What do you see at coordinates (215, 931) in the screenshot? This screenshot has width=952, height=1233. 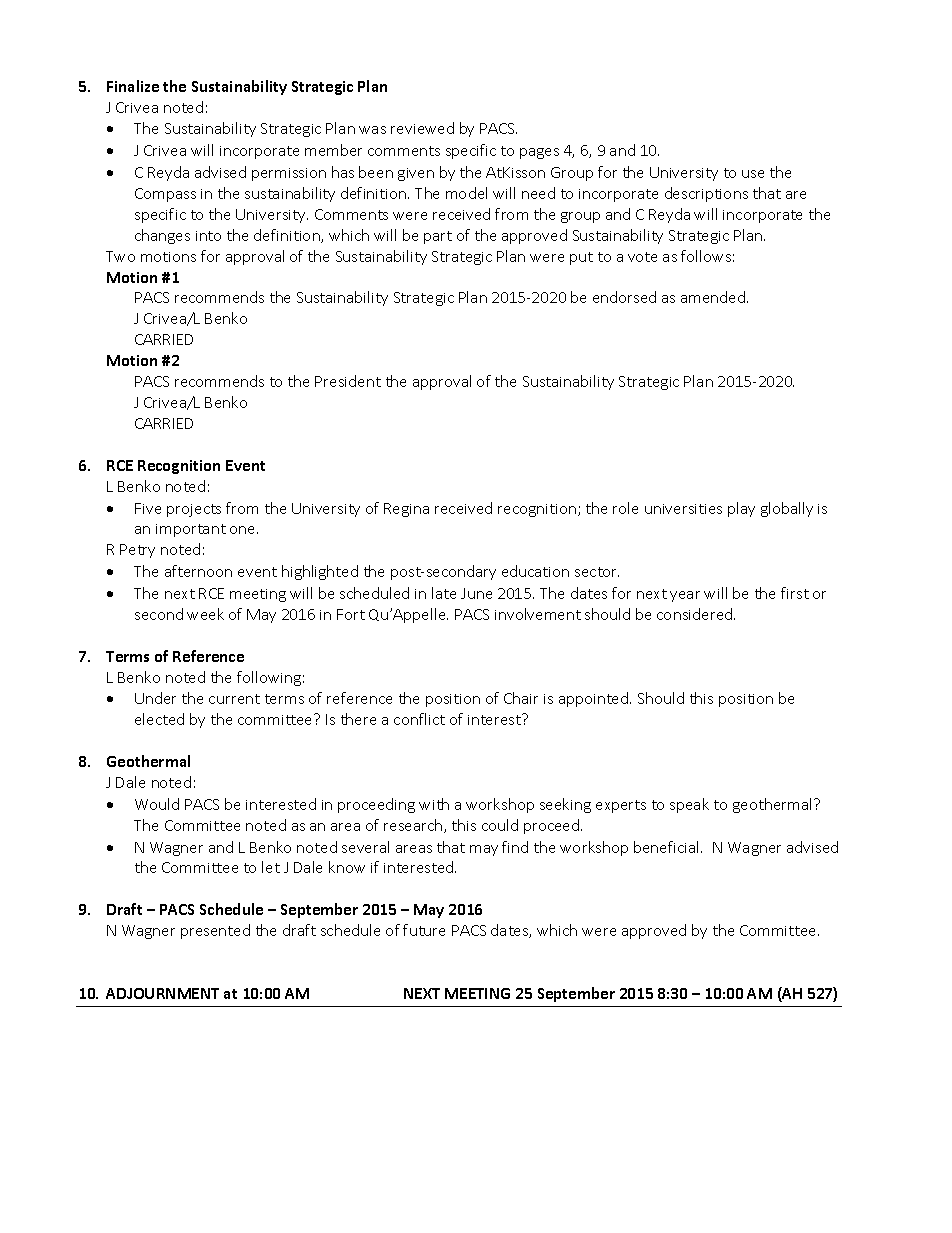 I see `presented` at bounding box center [215, 931].
